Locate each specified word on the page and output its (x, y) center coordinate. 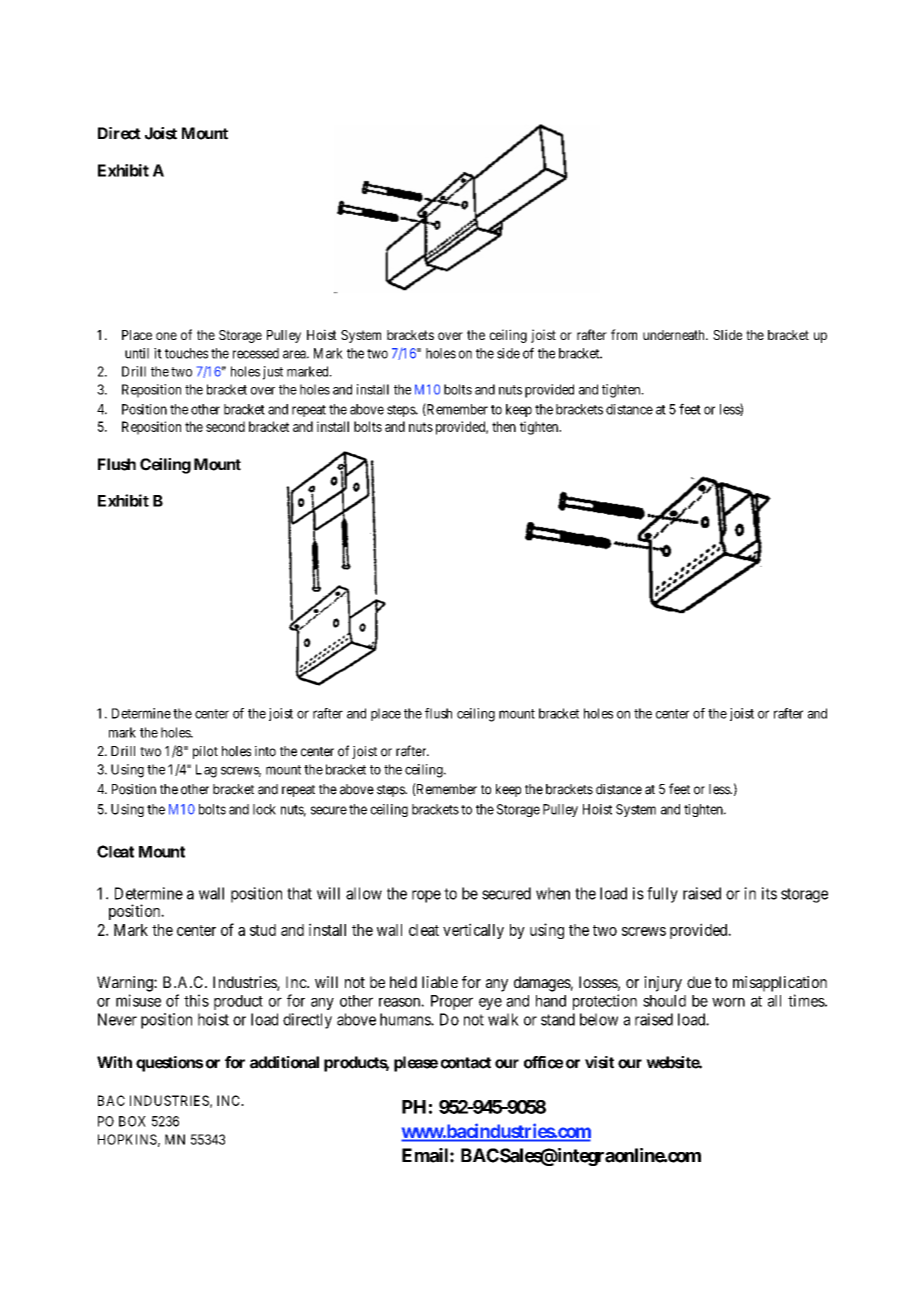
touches (186, 353)
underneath (675, 335)
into (265, 751)
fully (662, 895)
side (508, 353)
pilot (205, 752)
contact (466, 1063)
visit (599, 1062)
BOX (132, 1121)
